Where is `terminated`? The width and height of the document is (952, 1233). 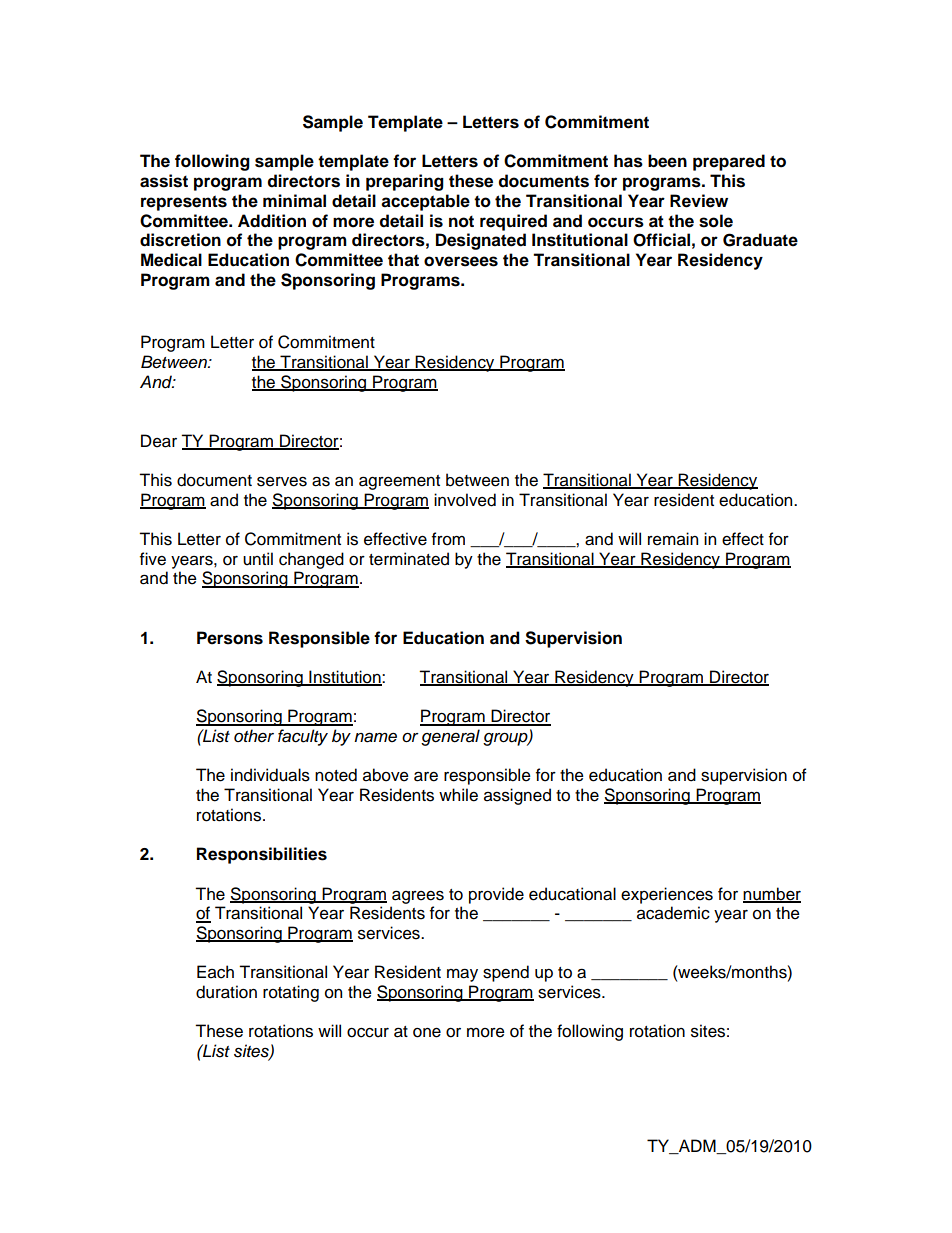 terminated is located at coordinates (409, 559).
